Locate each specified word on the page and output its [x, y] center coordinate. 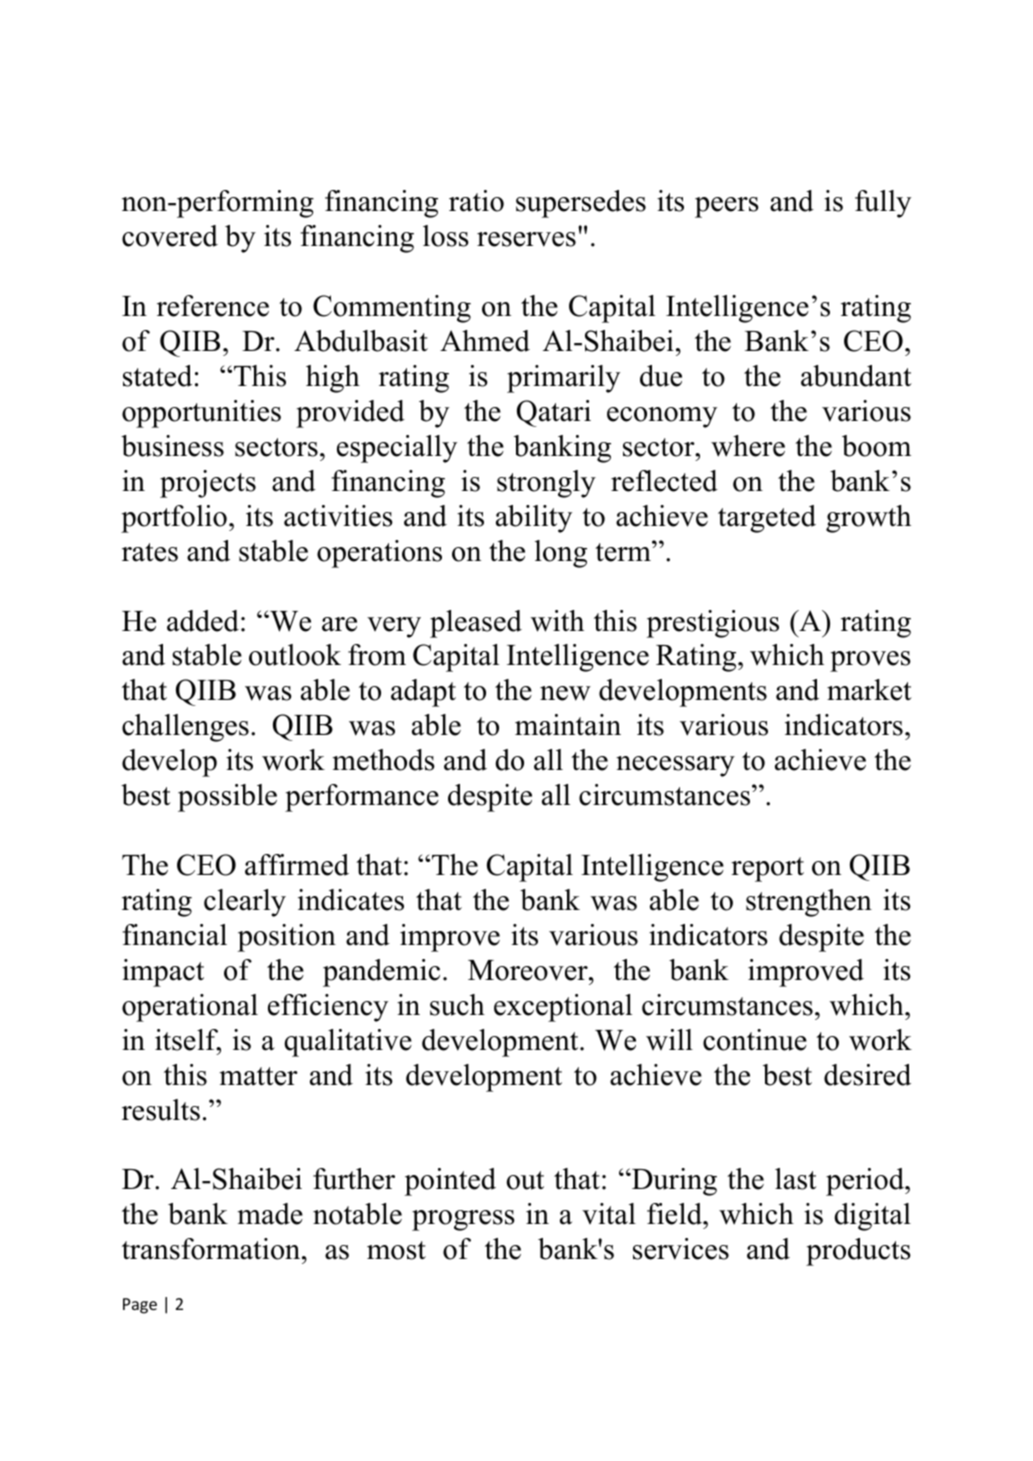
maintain [568, 725]
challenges [185, 728]
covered [170, 236]
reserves [526, 239]
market [869, 690]
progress [463, 1220]
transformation [212, 1249]
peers [727, 207]
